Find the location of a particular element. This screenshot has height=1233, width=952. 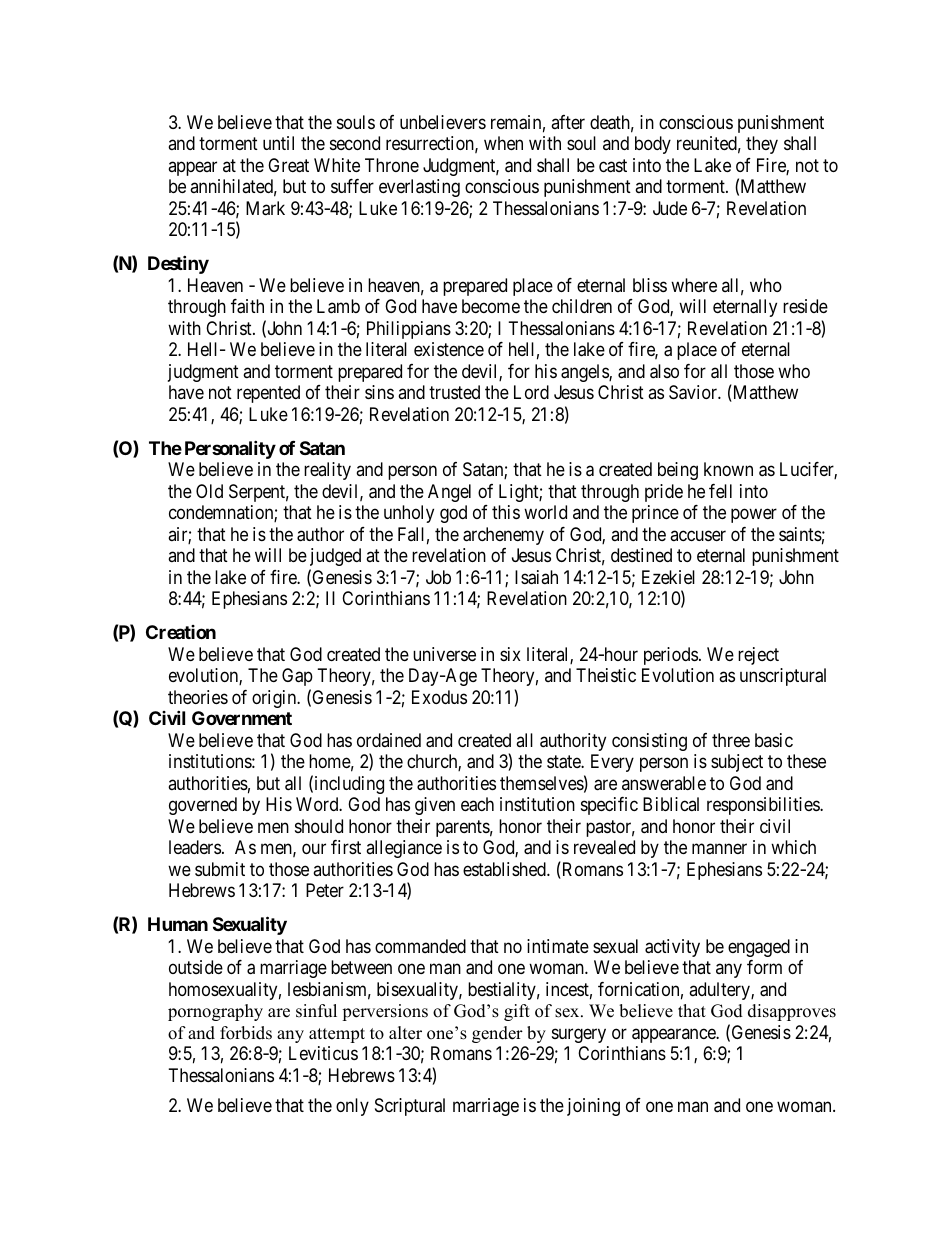

each is located at coordinates (477, 804).
